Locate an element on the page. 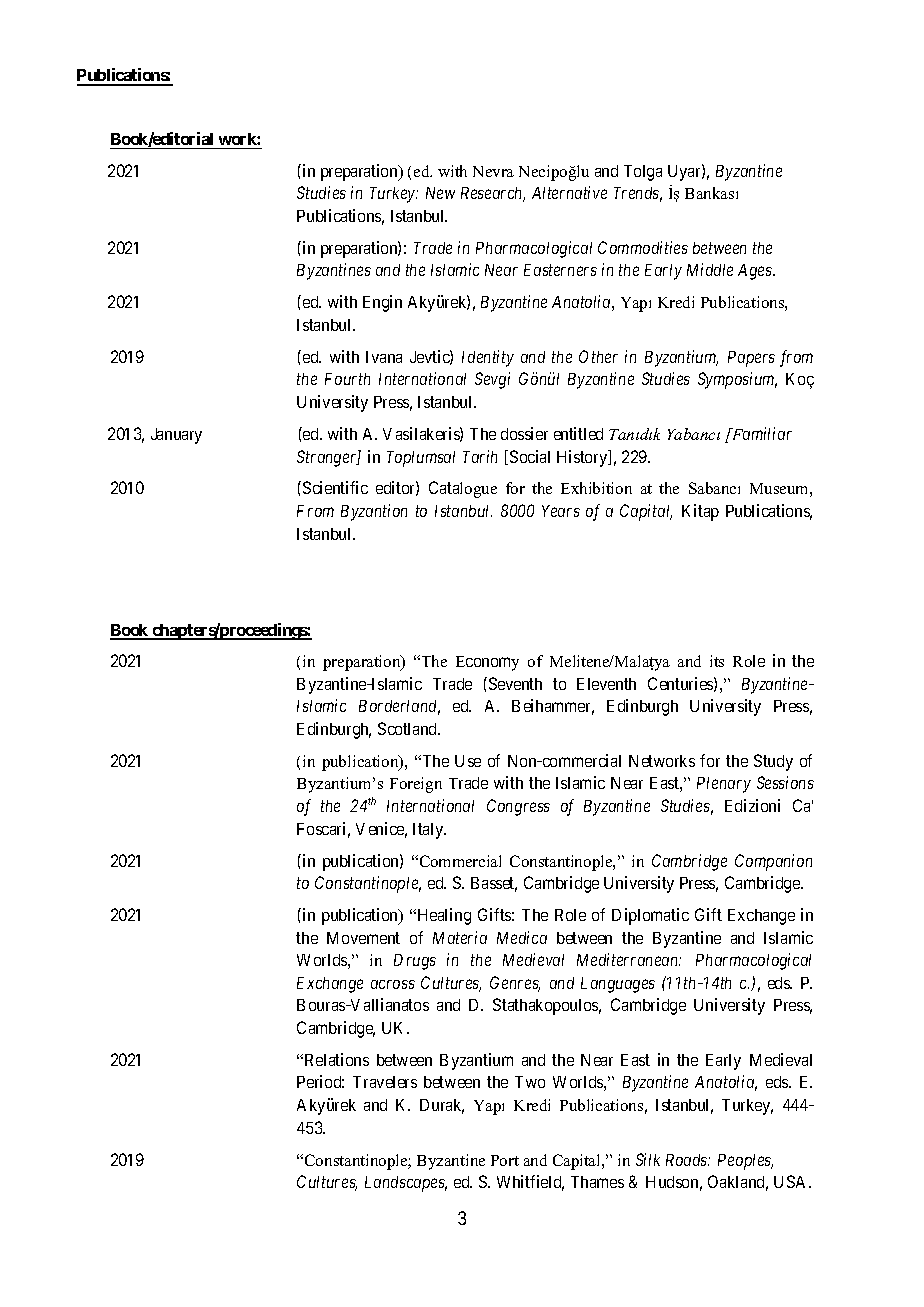 This image has height=1307, width=924. Port is located at coordinates (505, 1160).
